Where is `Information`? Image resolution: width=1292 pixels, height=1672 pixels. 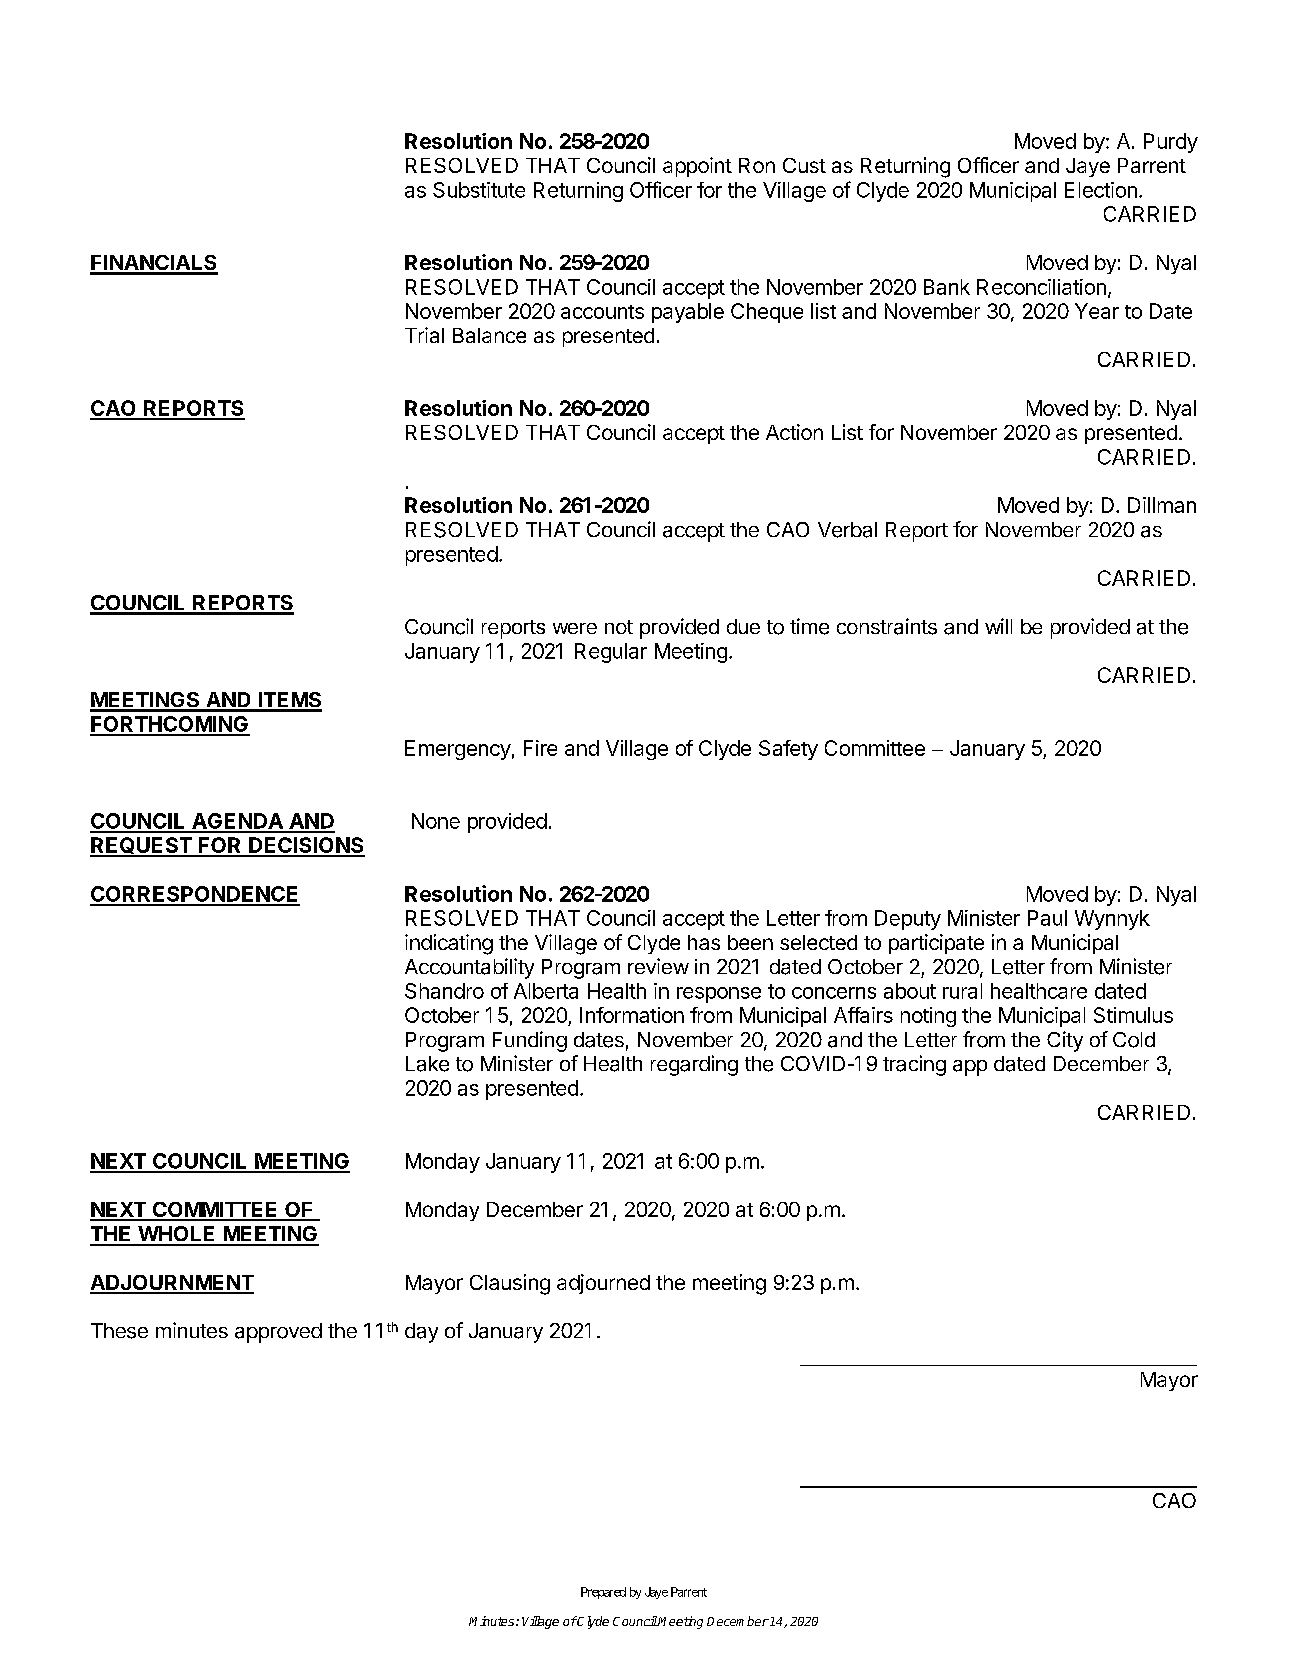 Information is located at coordinates (632, 1015).
